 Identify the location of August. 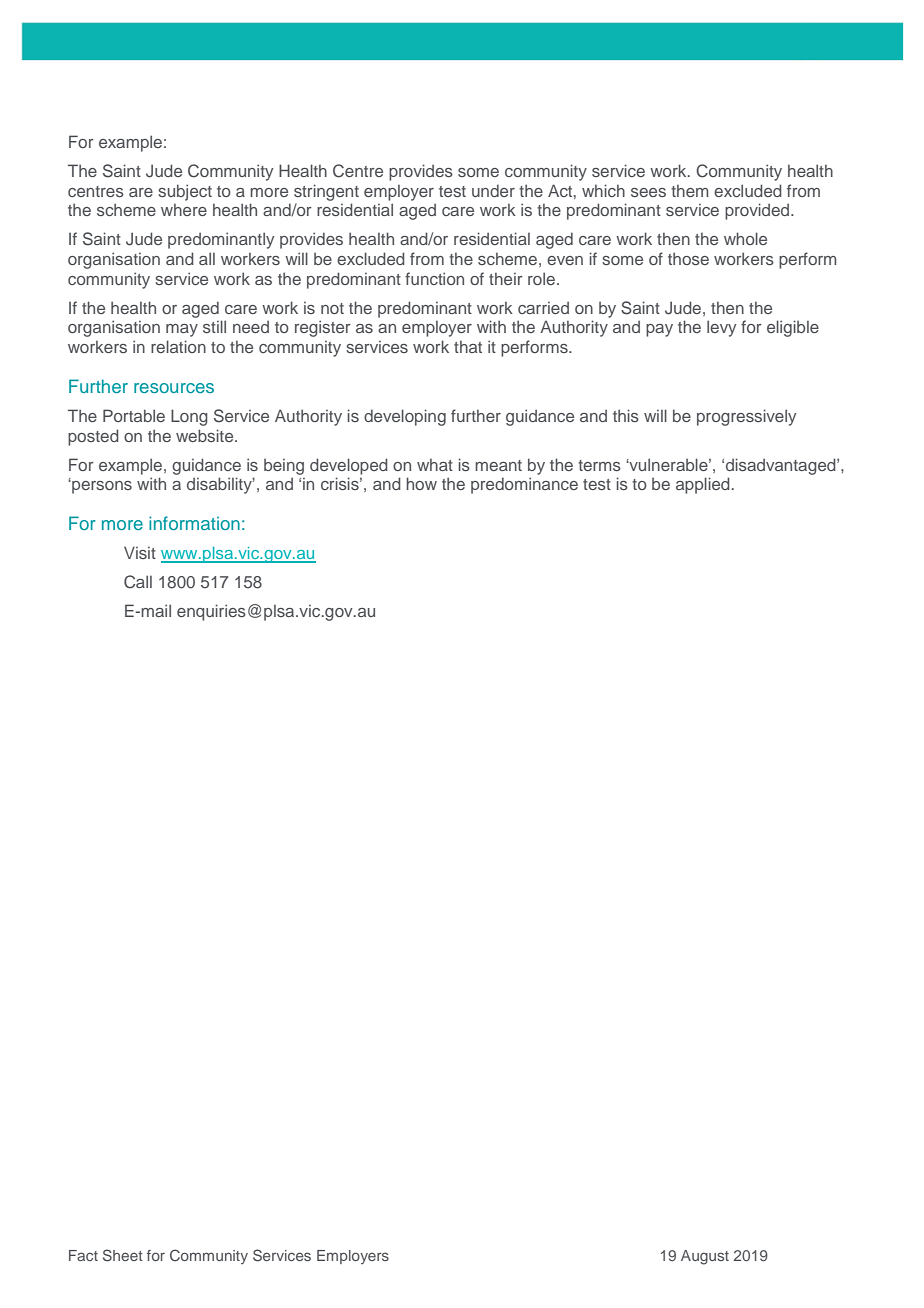
(705, 1257).
